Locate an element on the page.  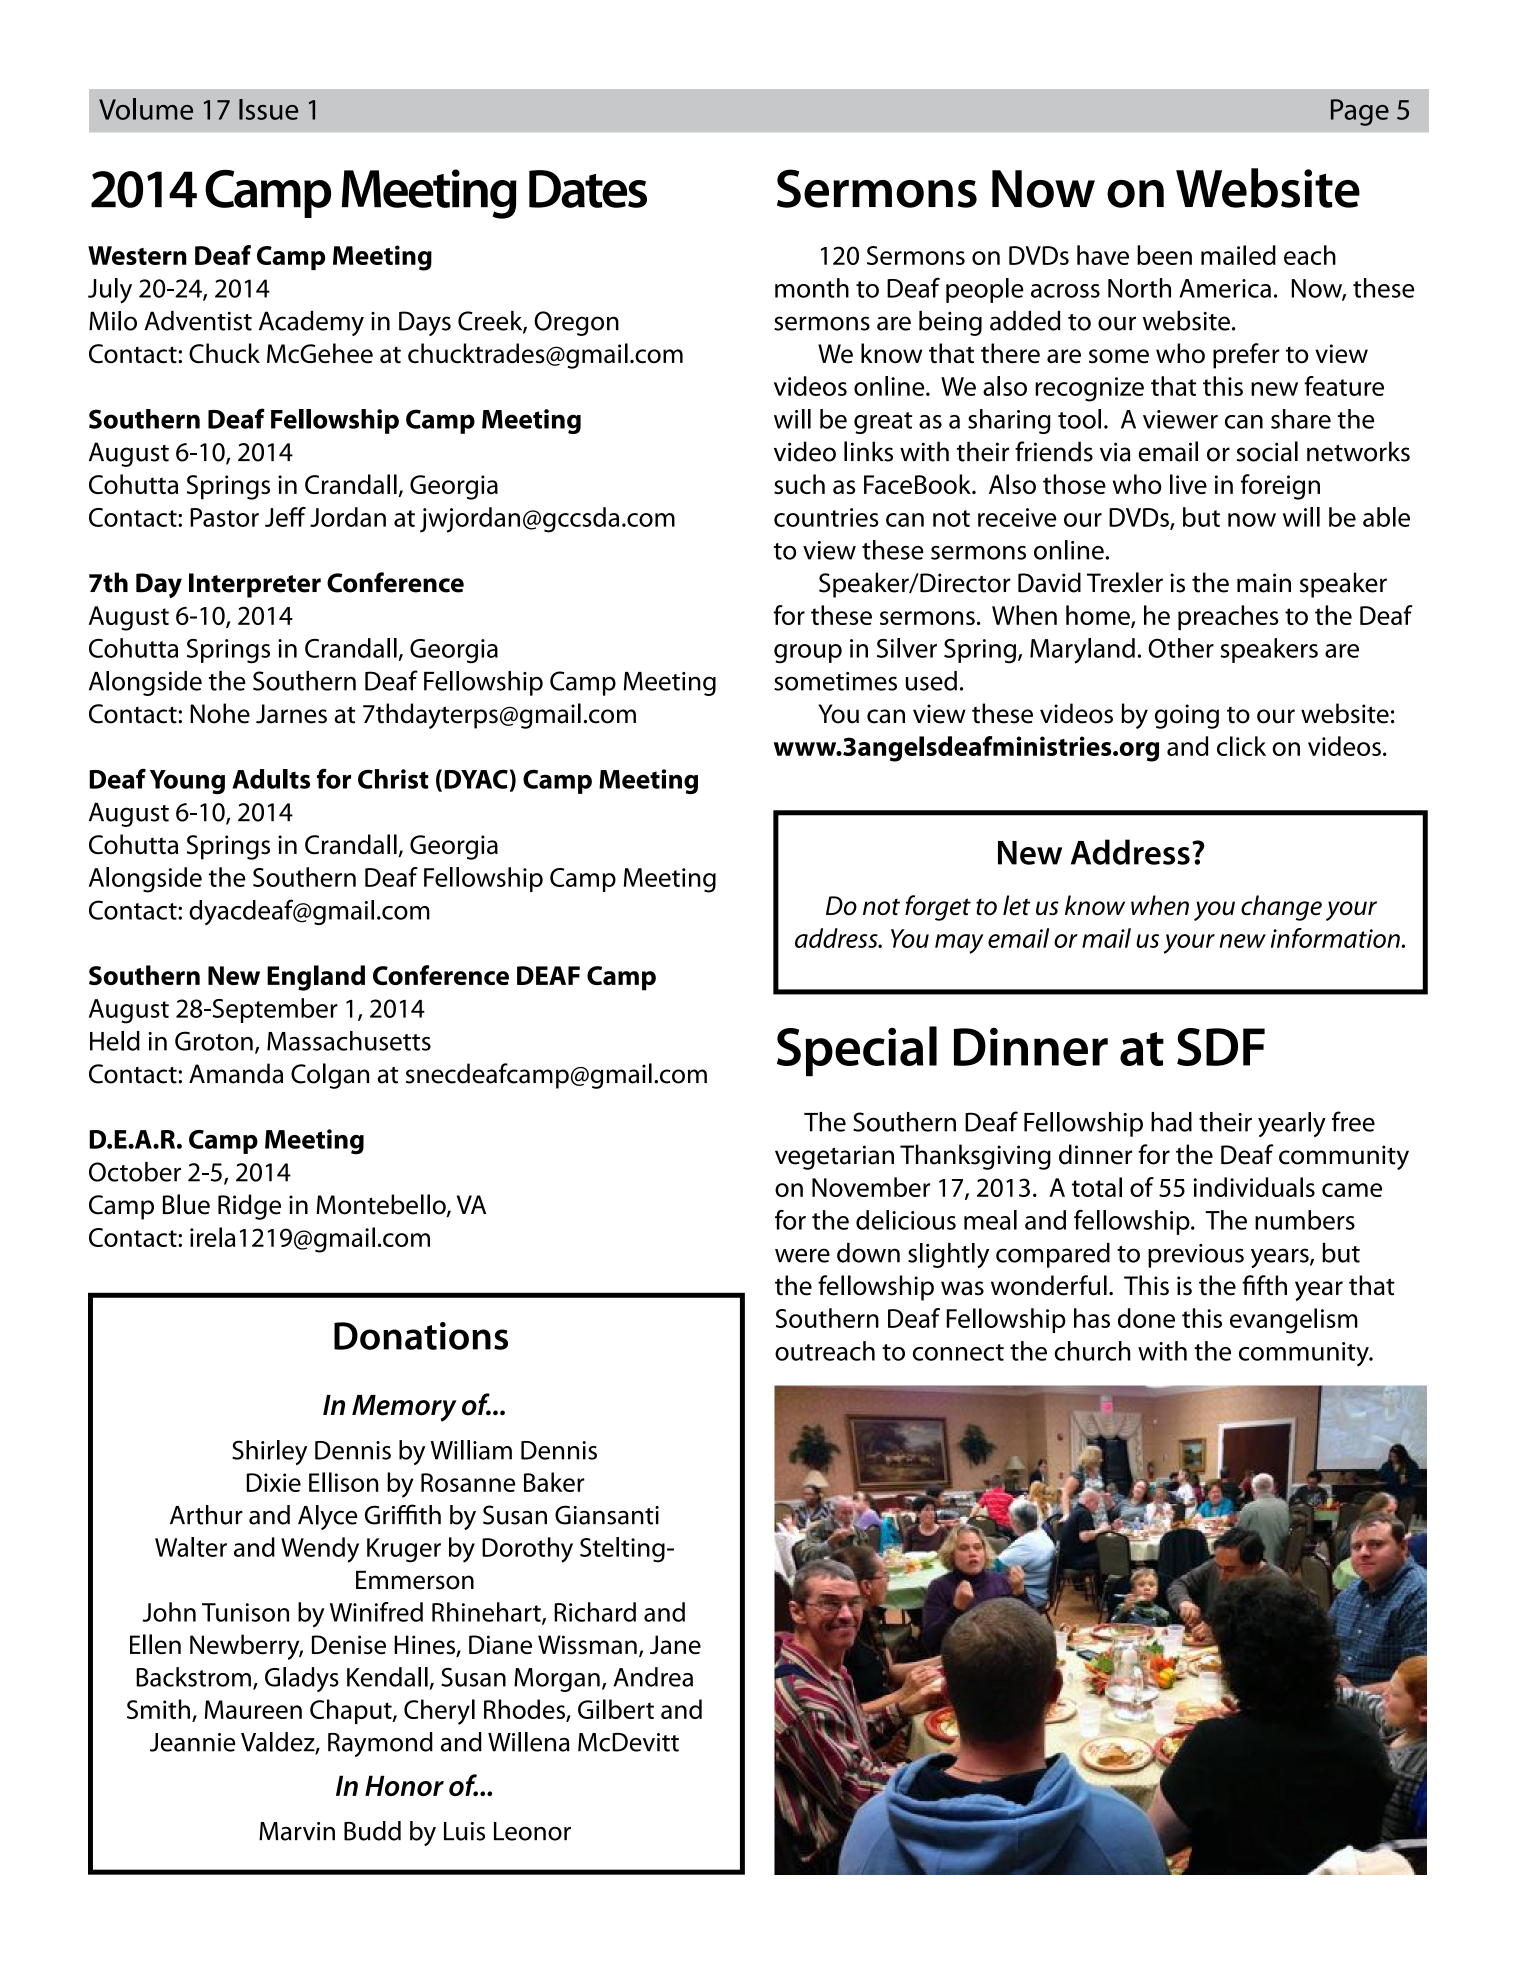
Ridge is located at coordinates (249, 1207).
